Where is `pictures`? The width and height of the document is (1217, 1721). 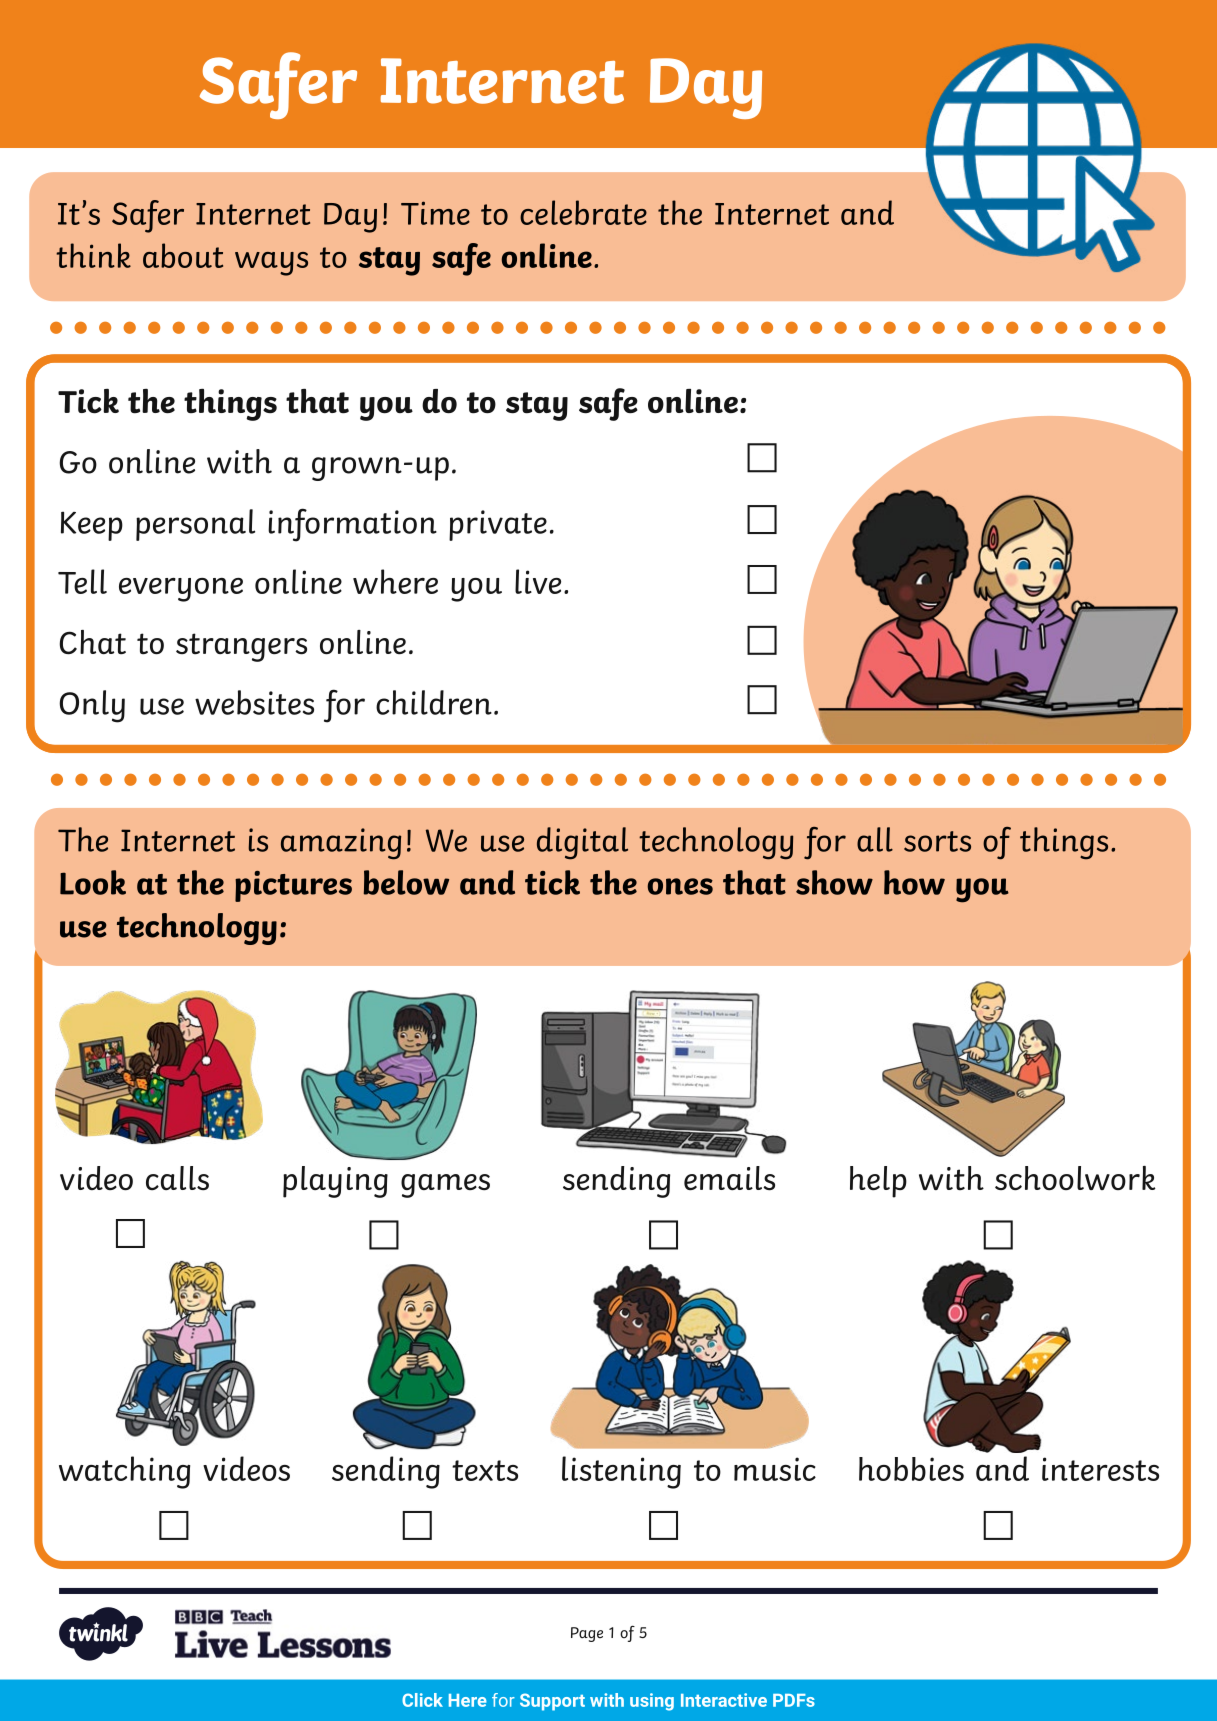
pictures is located at coordinates (293, 886).
